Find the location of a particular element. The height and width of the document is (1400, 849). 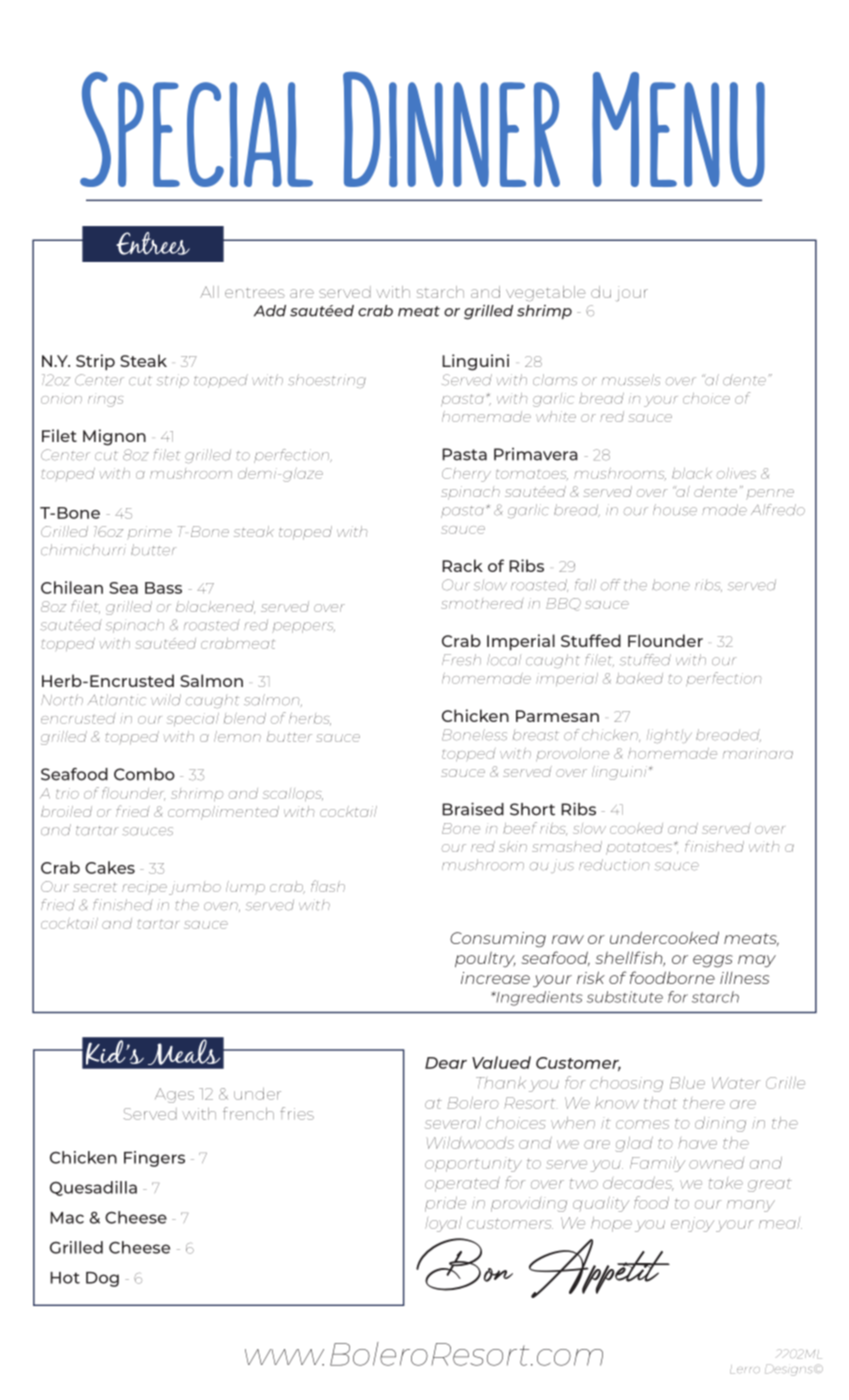

Add is located at coordinates (270, 311).
